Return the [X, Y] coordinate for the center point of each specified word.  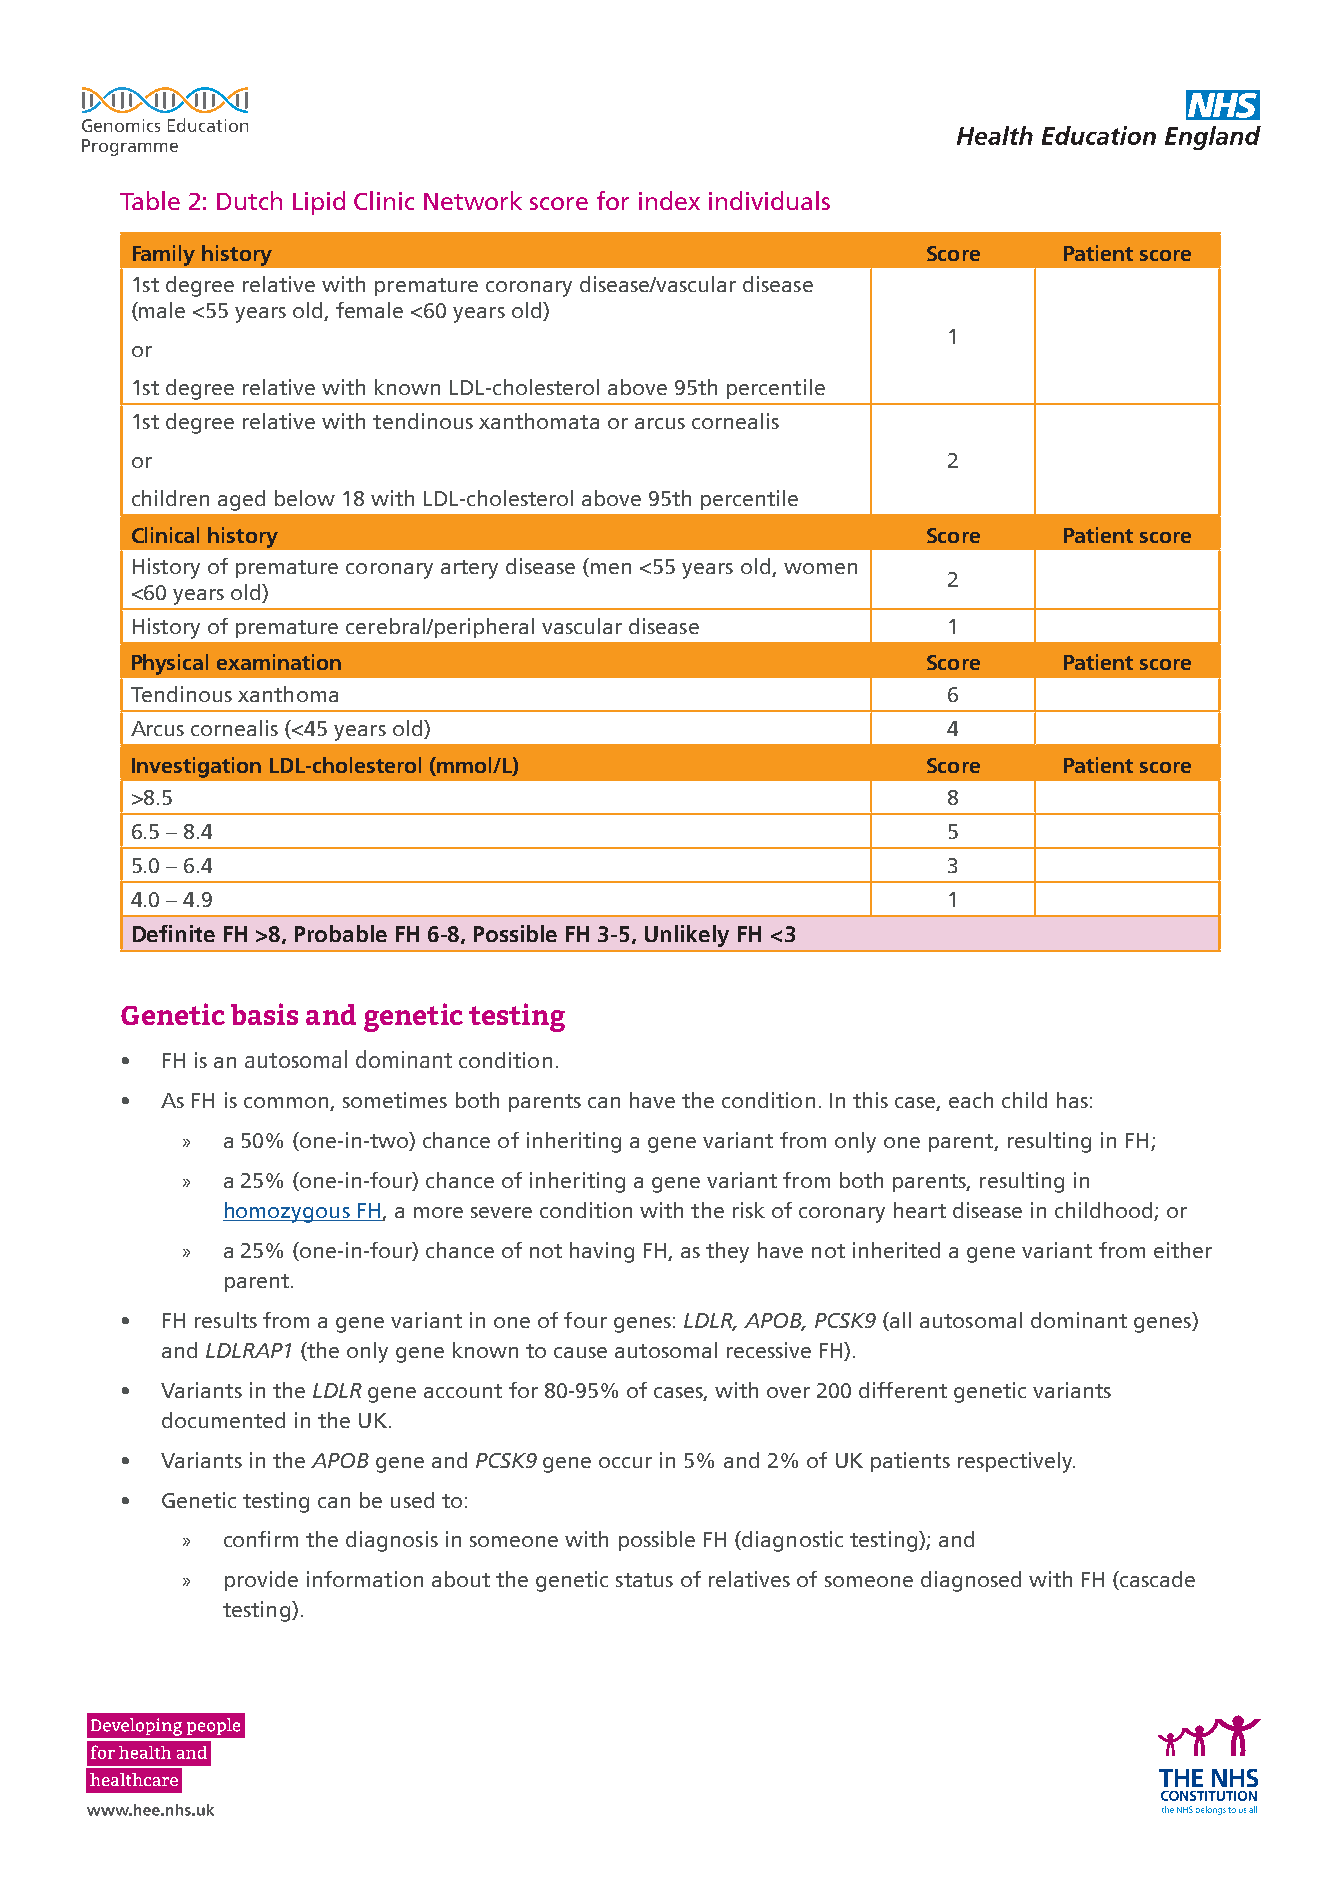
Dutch [249, 200]
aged [241, 500]
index [669, 200]
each [971, 1100]
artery [469, 569]
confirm [261, 1539]
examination [279, 662]
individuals [769, 200]
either [1183, 1250]
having [602, 1252]
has [1072, 1100]
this [870, 1100]
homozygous [287, 1212]
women [820, 568]
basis [264, 1014]
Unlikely [687, 936]
